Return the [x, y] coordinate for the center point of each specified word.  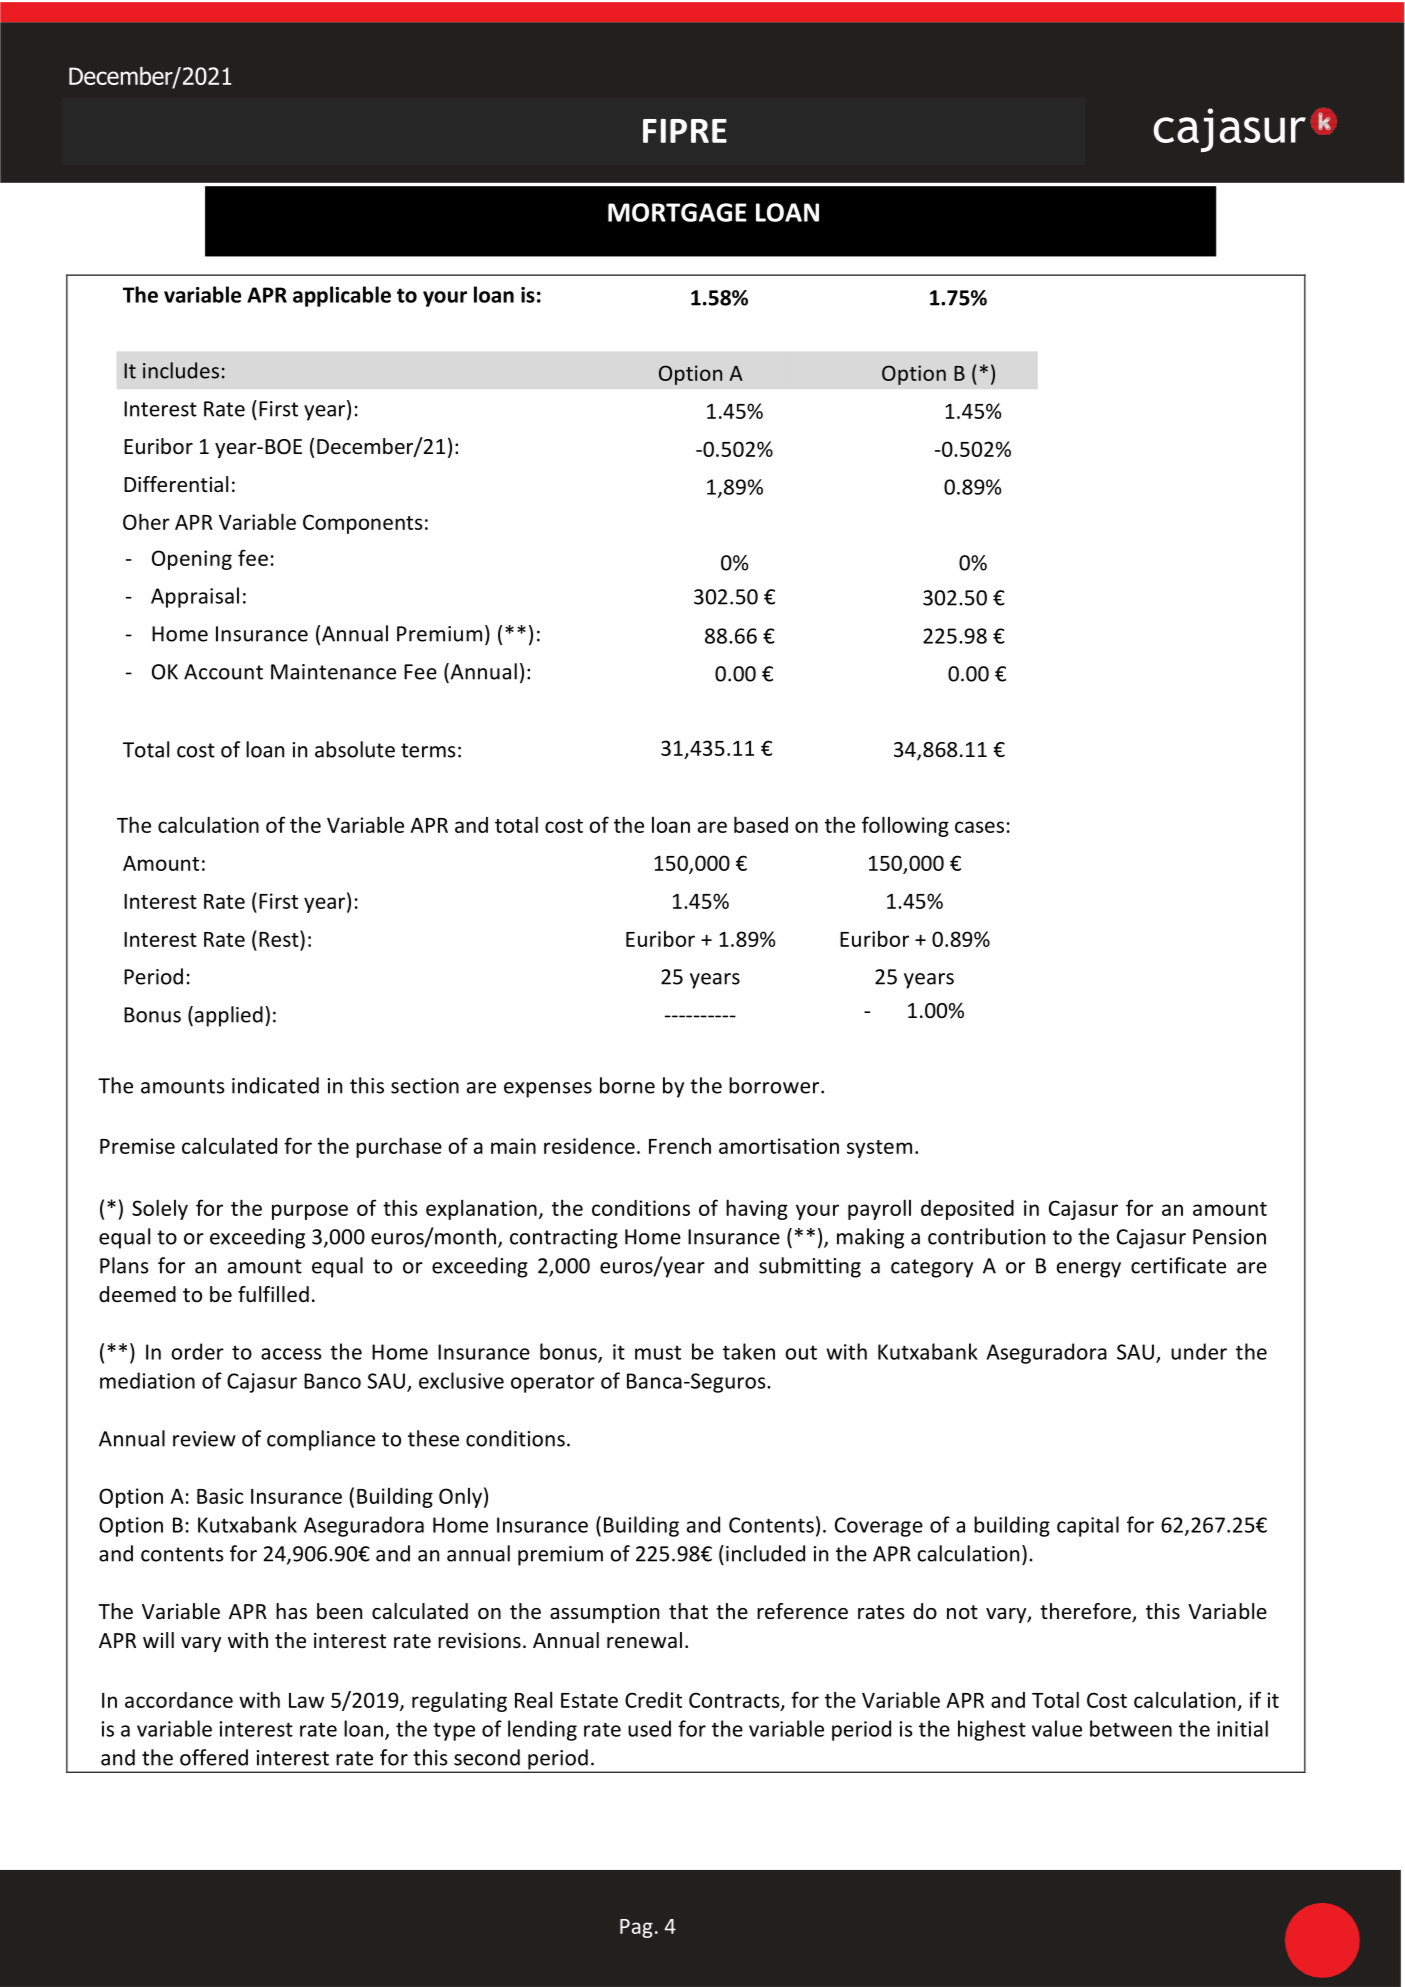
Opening [192, 560]
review [204, 1439]
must [658, 1352]
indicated [275, 1085]
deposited [967, 1210]
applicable [342, 296]
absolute [355, 749]
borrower [774, 1085]
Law [306, 1700]
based [761, 824]
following [905, 826]
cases [979, 827]
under [1199, 1351]
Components [363, 524]
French [680, 1146]
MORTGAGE [677, 212]
